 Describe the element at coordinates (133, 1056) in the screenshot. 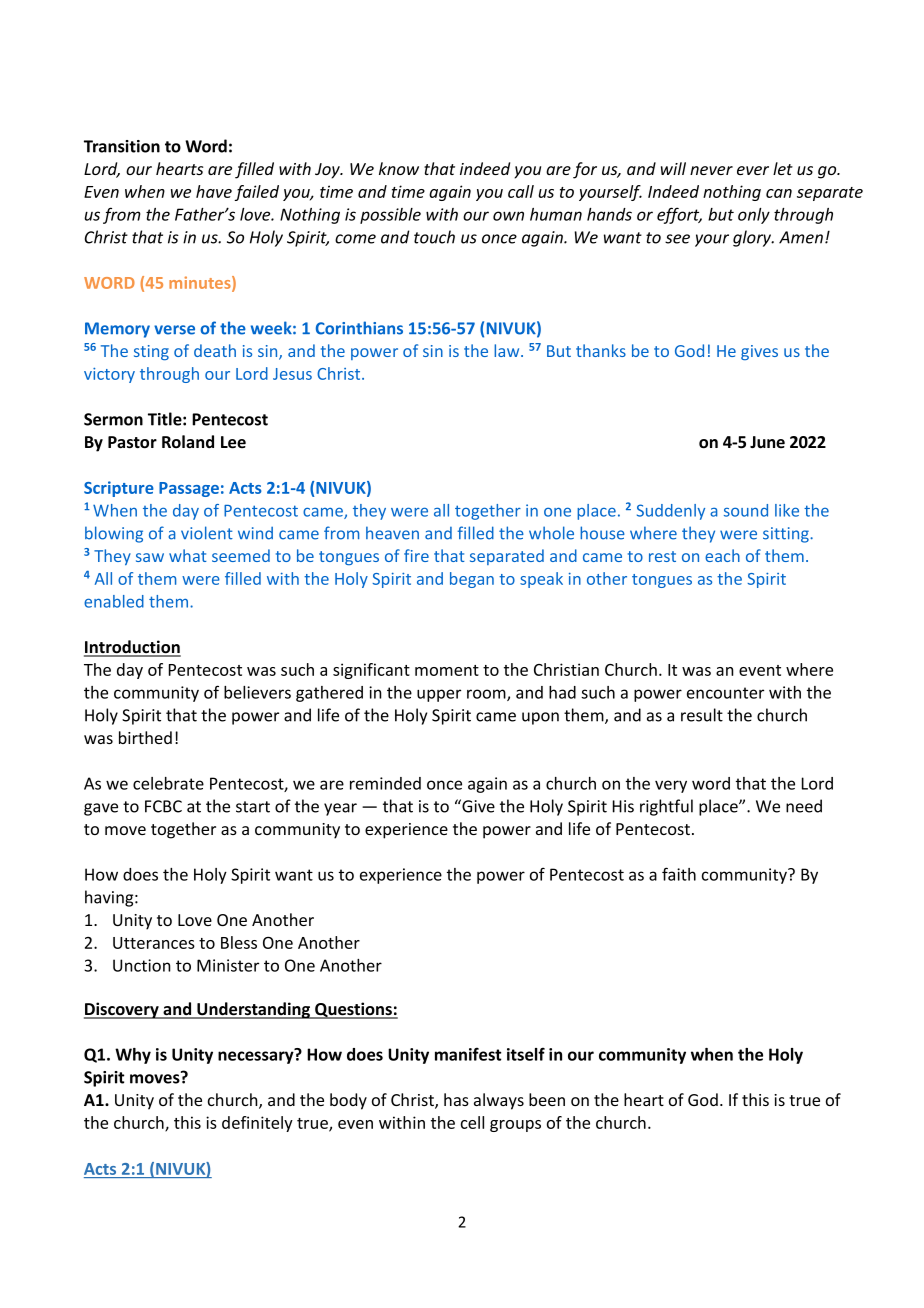

I see `Why` at that location.
